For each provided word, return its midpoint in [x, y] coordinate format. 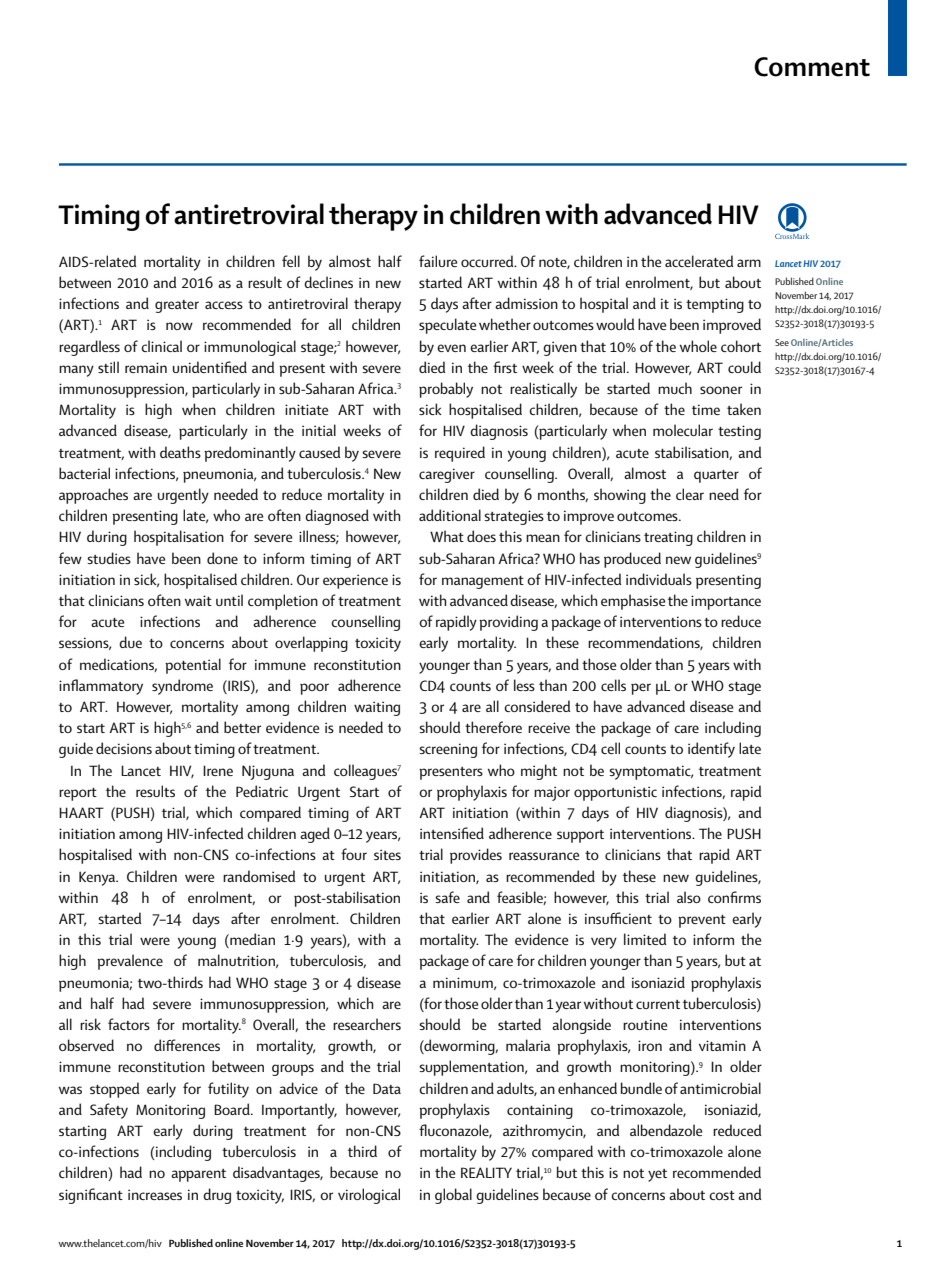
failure [438, 261]
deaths [180, 452]
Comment [812, 67]
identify [711, 750]
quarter [716, 476]
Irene [218, 770]
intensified [452, 833]
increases [155, 1194]
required [460, 454]
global [453, 1196]
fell [291, 261]
